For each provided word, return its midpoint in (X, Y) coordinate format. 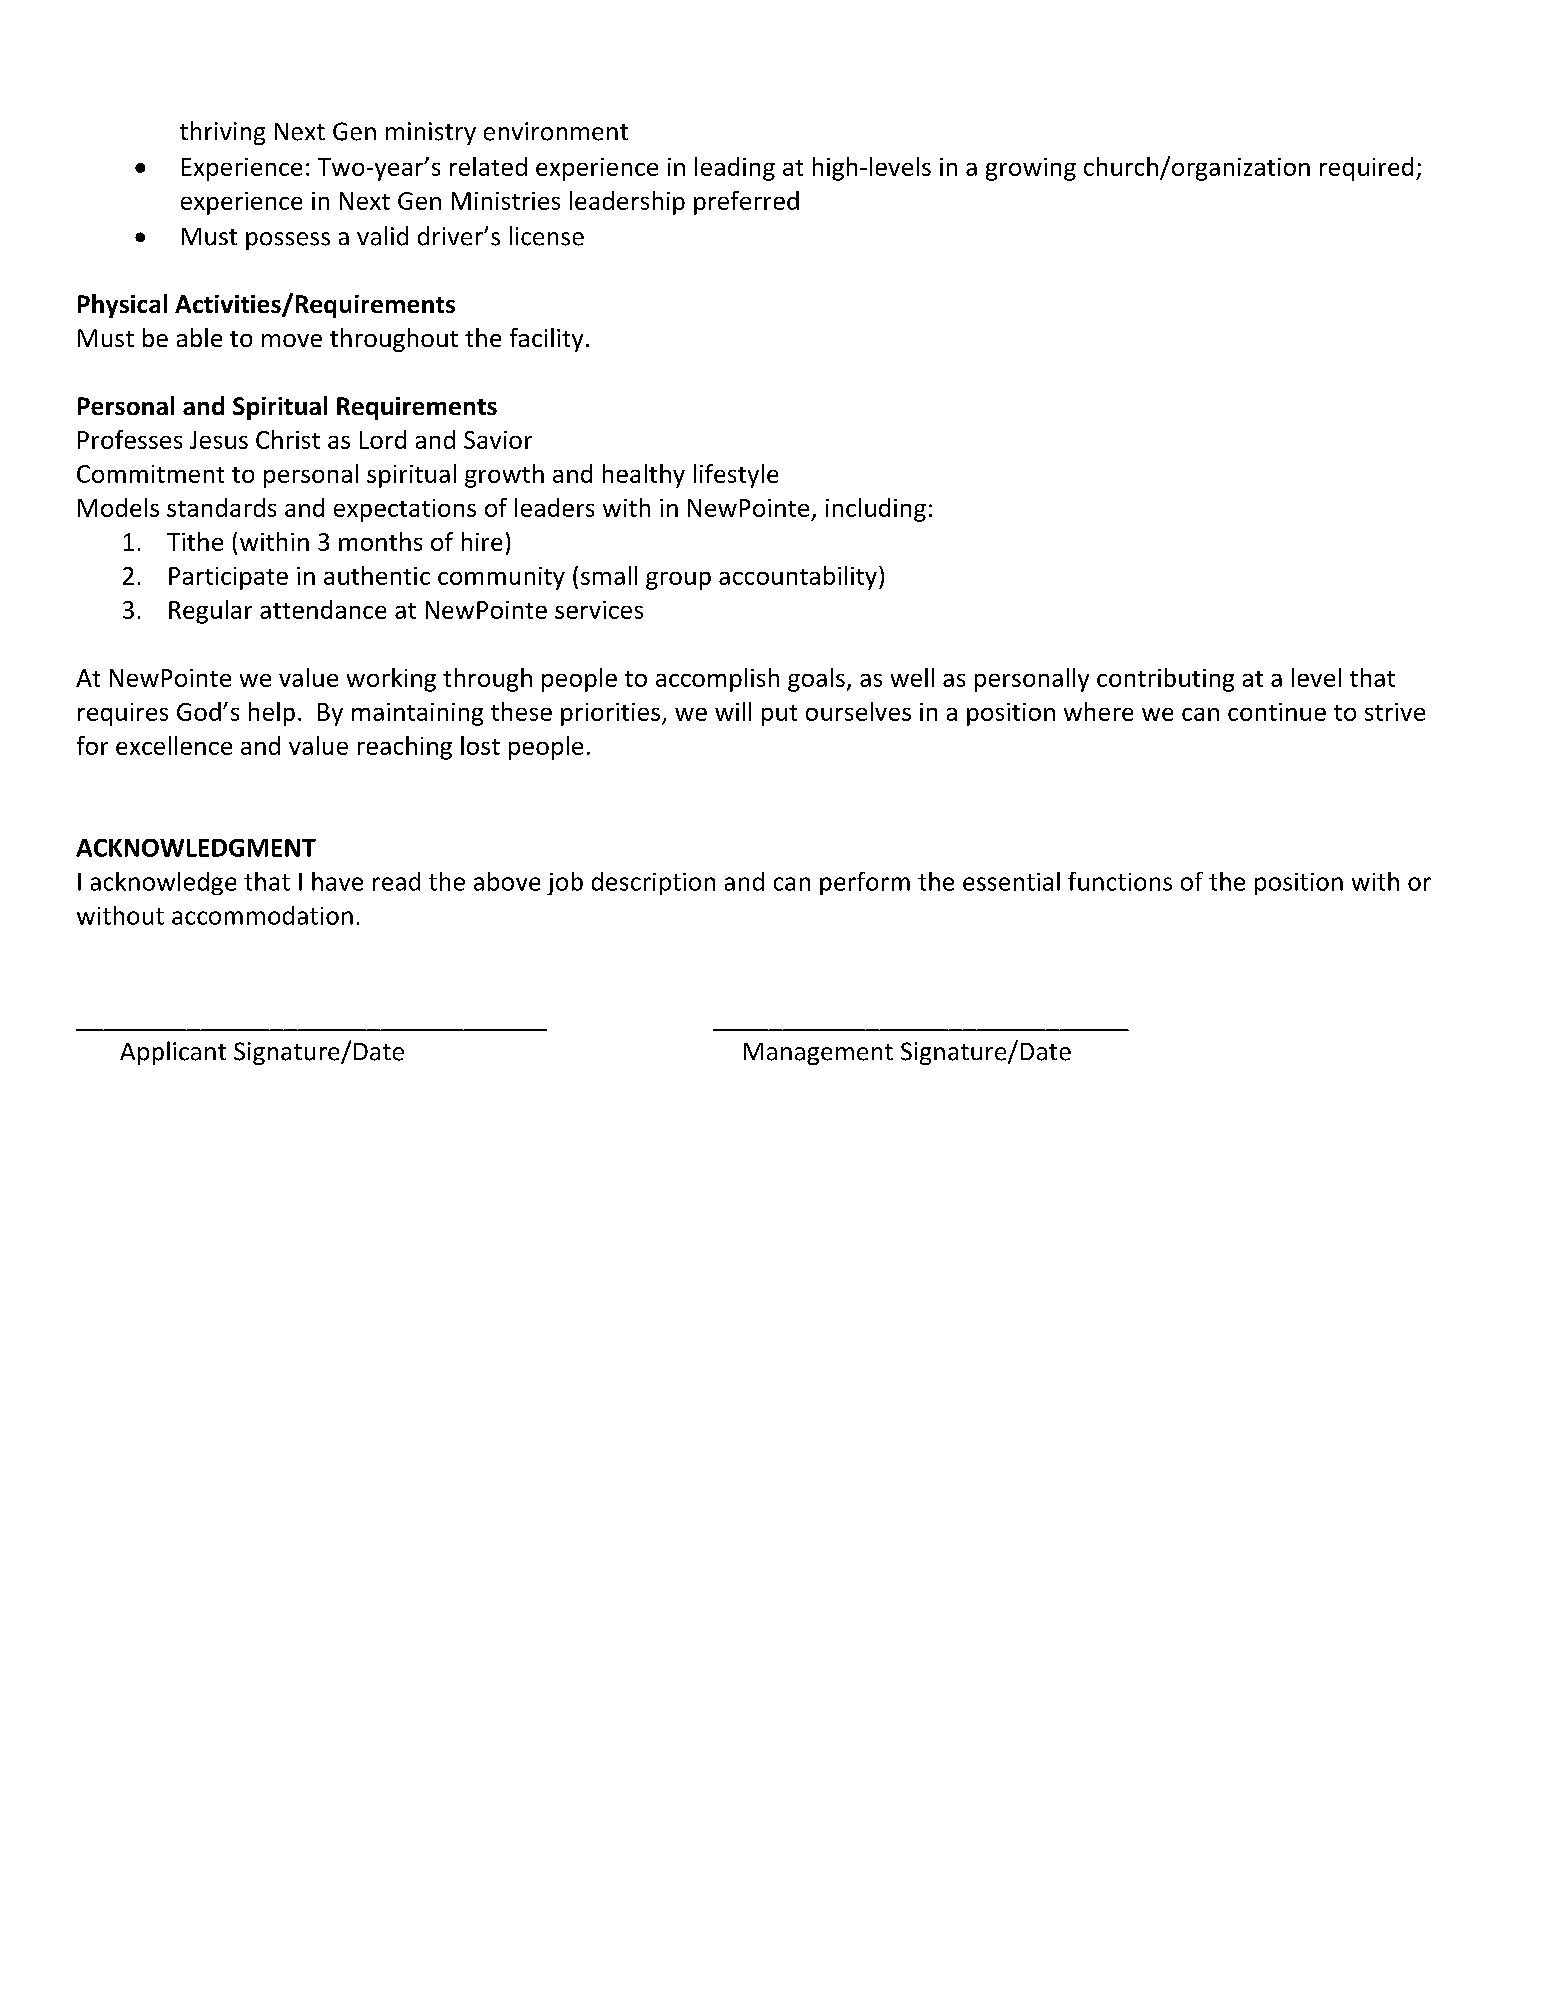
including (876, 510)
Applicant (173, 1053)
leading (735, 169)
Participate (228, 578)
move (292, 340)
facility (546, 340)
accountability (798, 578)
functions (1120, 881)
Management (818, 1054)
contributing (1165, 680)
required (1366, 169)
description (653, 883)
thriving (222, 133)
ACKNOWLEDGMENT (196, 848)
